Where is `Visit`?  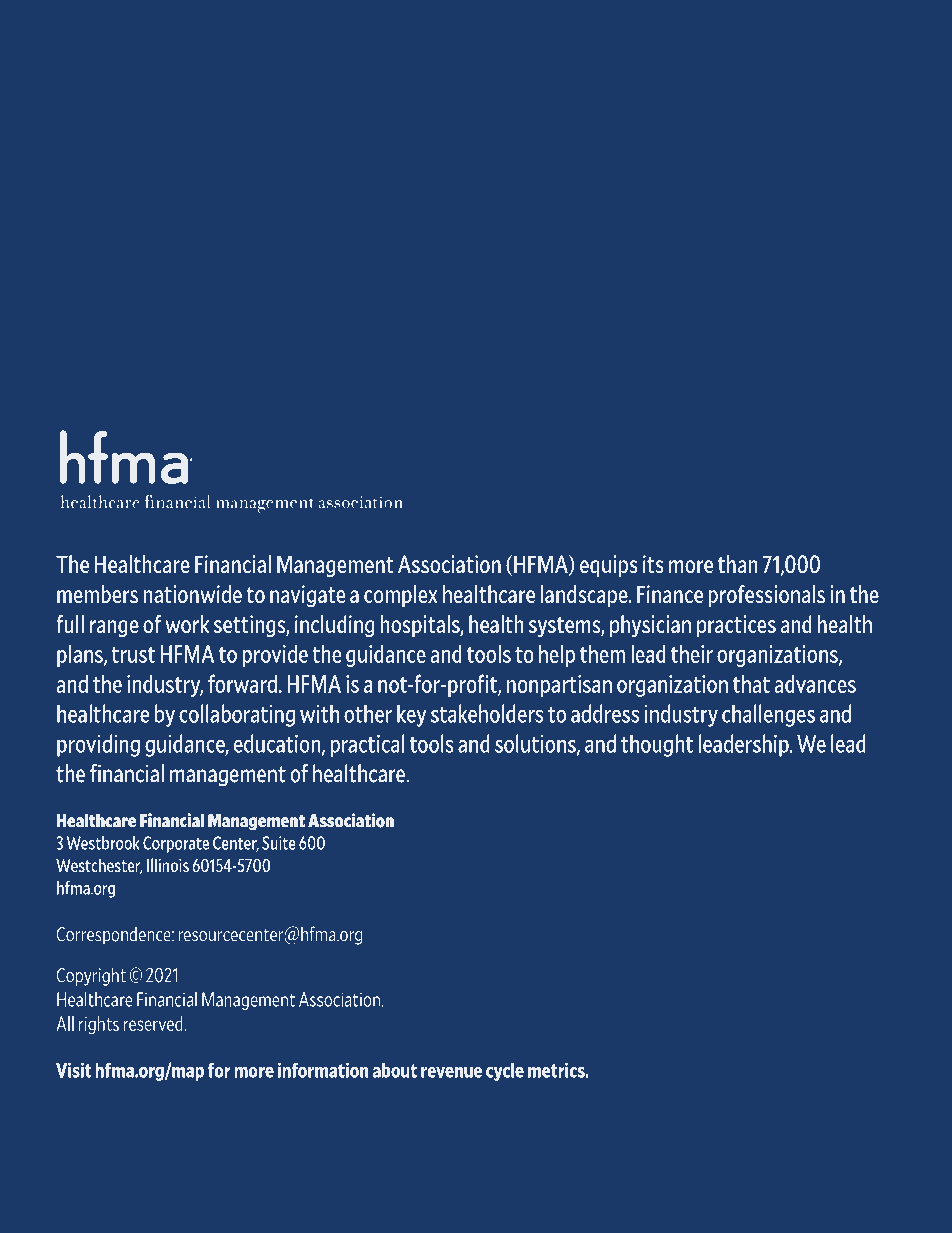 Visit is located at coordinates (74, 1070).
